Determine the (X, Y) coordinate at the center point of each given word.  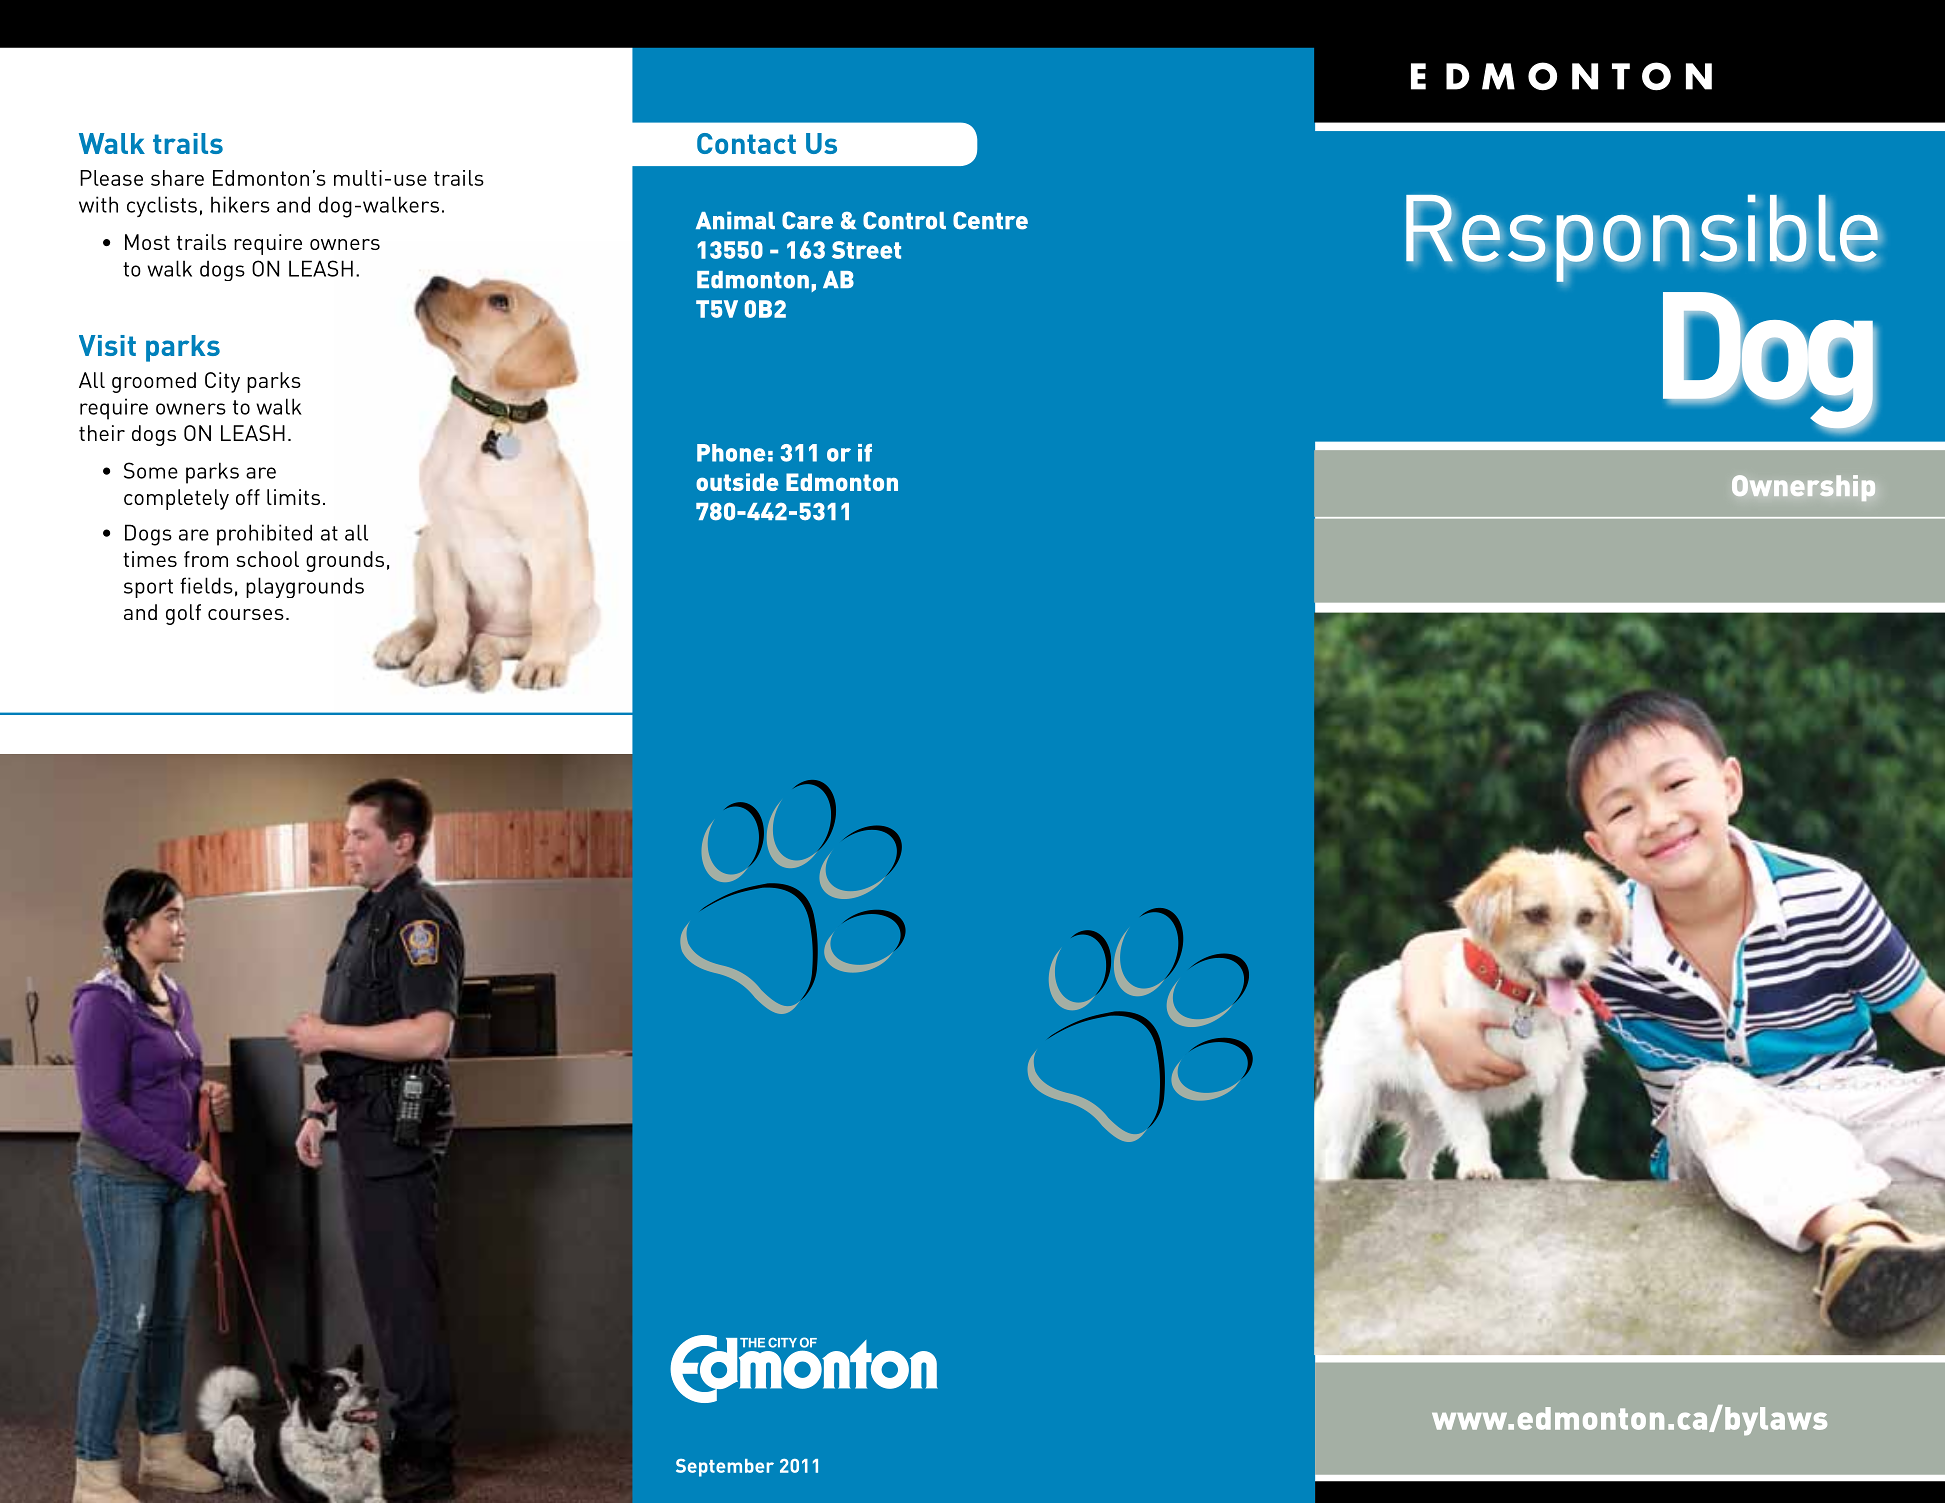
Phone (731, 453)
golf (183, 614)
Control (904, 220)
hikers (240, 204)
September (725, 1468)
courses (246, 614)
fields (206, 585)
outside (737, 482)
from (206, 559)
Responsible (1643, 238)
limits (293, 497)
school (267, 559)
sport (148, 588)
